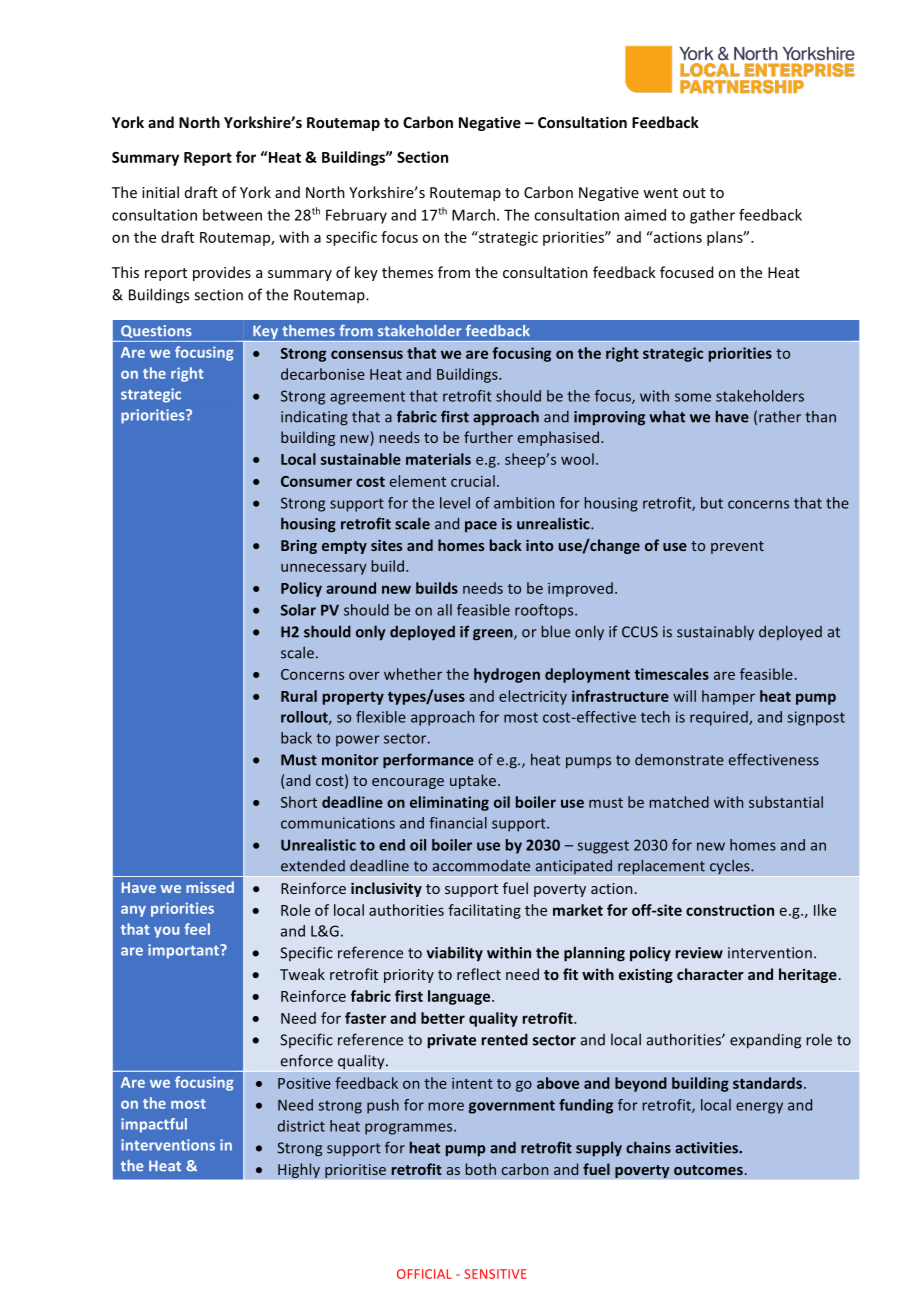 This screenshot has width=924, height=1308. I want to click on Highly, so click(299, 1170).
